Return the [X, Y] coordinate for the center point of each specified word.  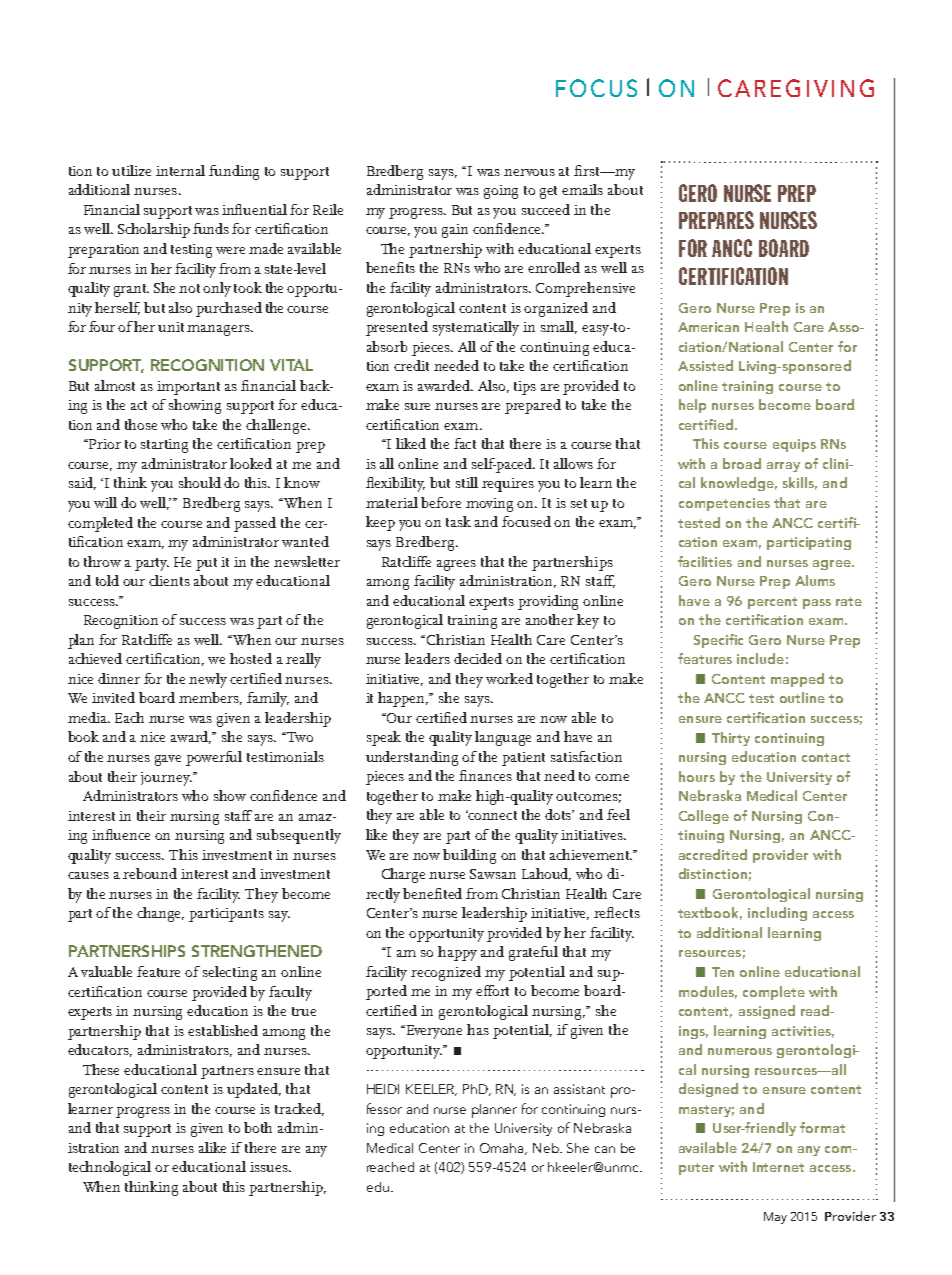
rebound [150, 873]
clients [169, 580]
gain [455, 231]
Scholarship [154, 230]
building [469, 856]
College [704, 817]
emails [582, 189]
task [458, 521]
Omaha [503, 1149]
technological [110, 1168]
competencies [724, 504]
